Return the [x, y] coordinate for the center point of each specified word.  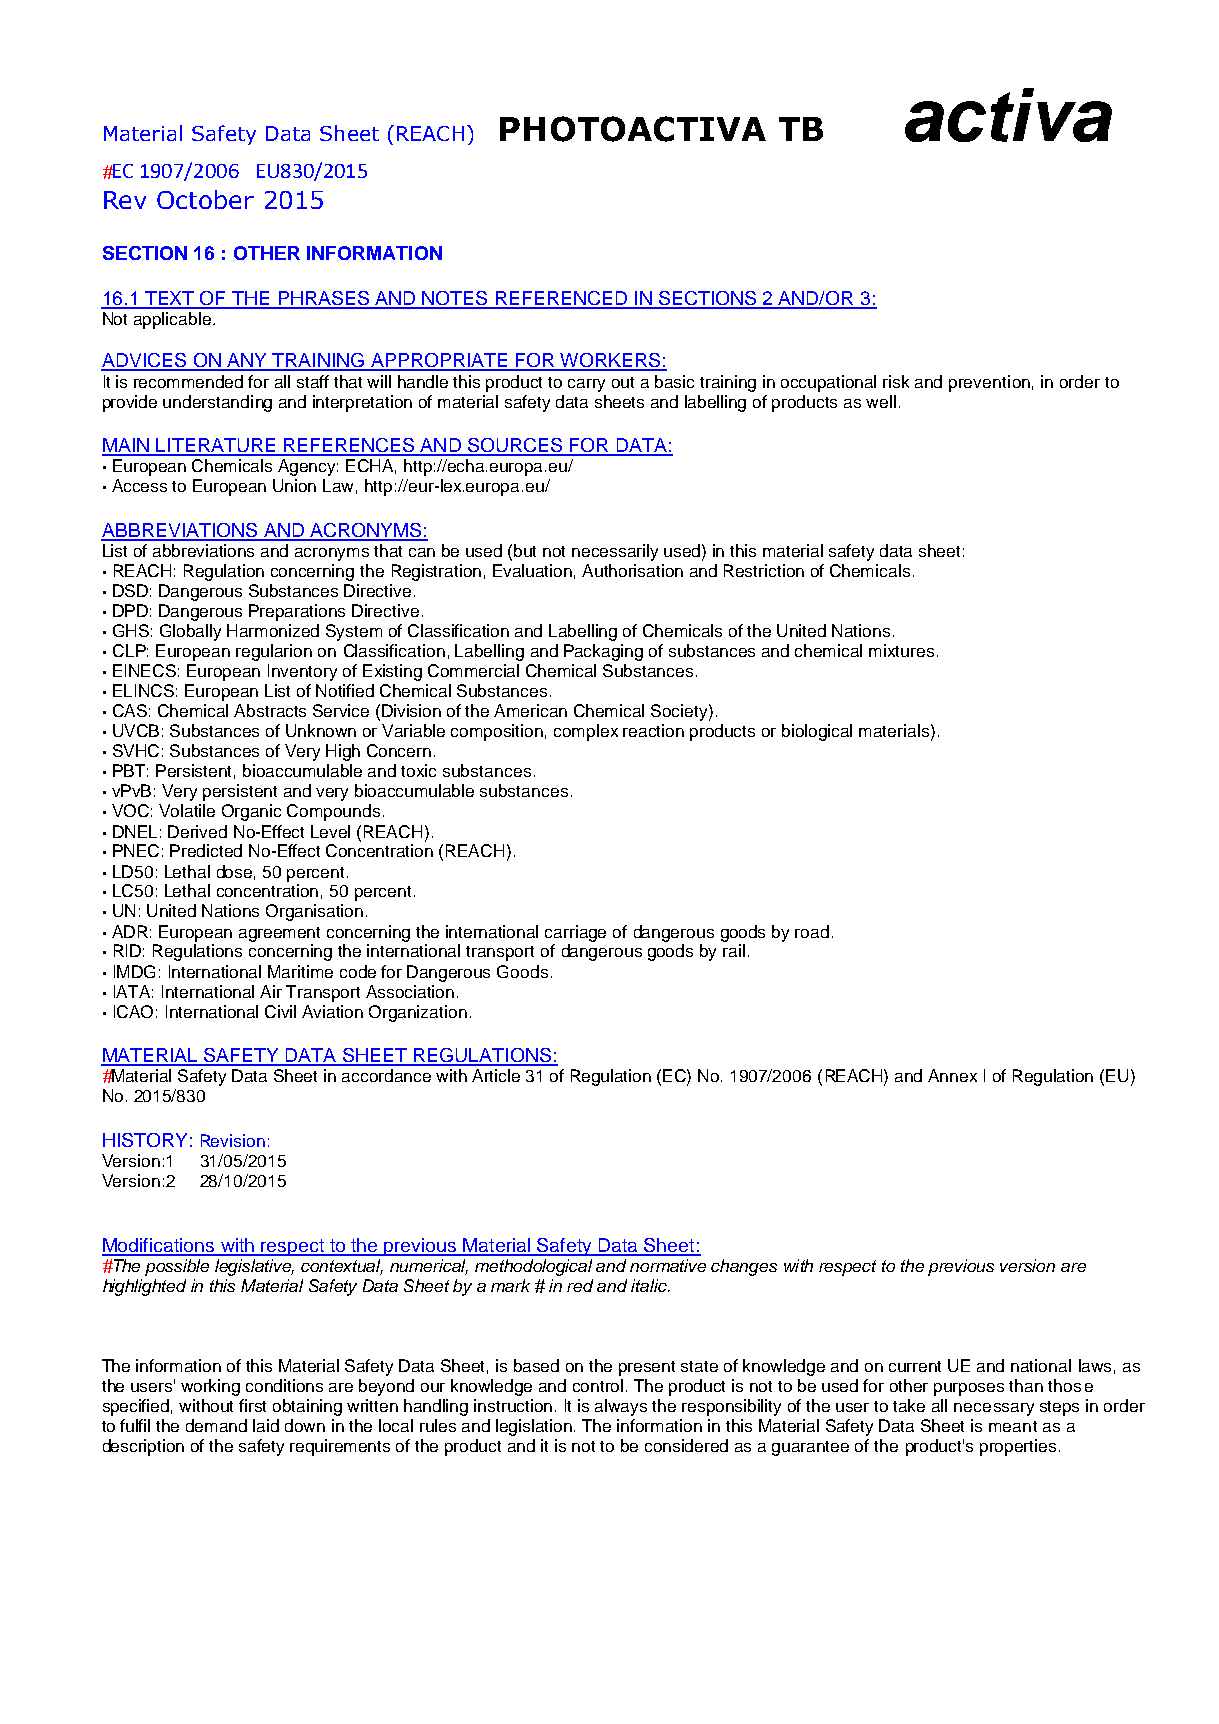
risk [896, 381]
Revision [233, 1140]
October [205, 199]
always [621, 1407]
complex [586, 732]
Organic [251, 812]
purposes [969, 1389]
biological [817, 732]
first [252, 1405]
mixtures [901, 650]
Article [496, 1075]
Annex [952, 1075]
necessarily [615, 552]
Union [294, 485]
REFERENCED [561, 299]
